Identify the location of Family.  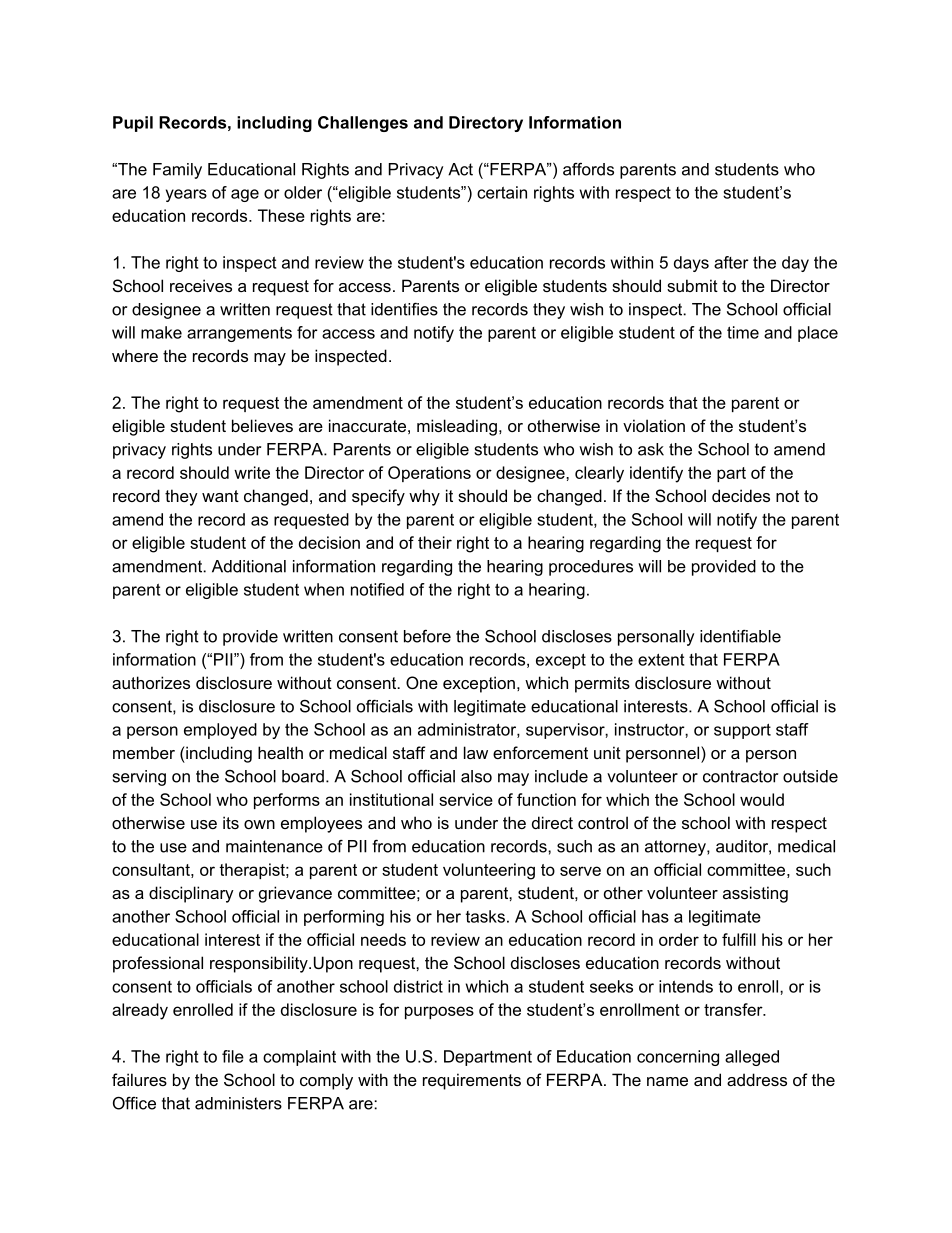
(177, 171).
